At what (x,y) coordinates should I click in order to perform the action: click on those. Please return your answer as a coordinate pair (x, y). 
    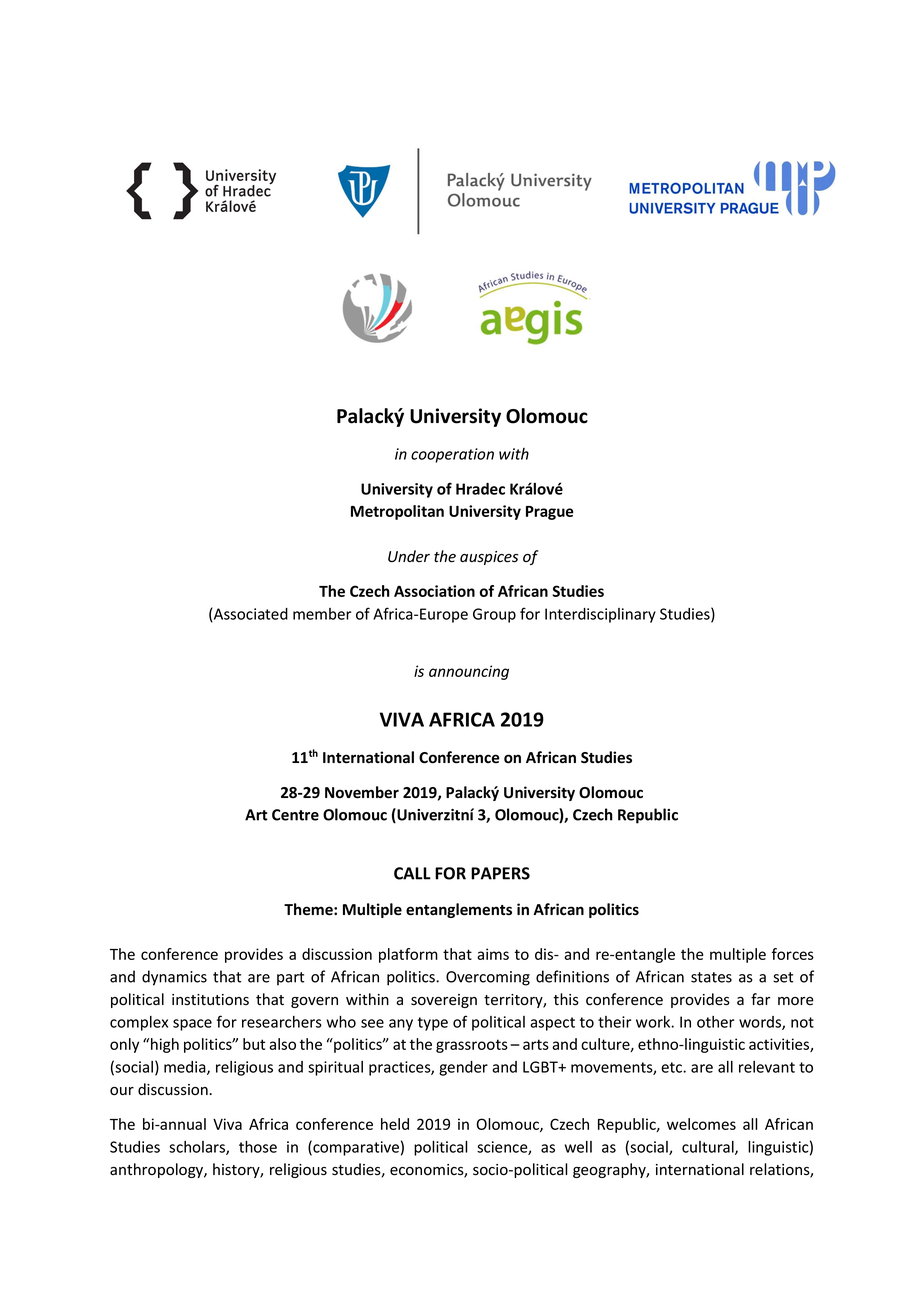
    Looking at the image, I should click on (258, 1147).
